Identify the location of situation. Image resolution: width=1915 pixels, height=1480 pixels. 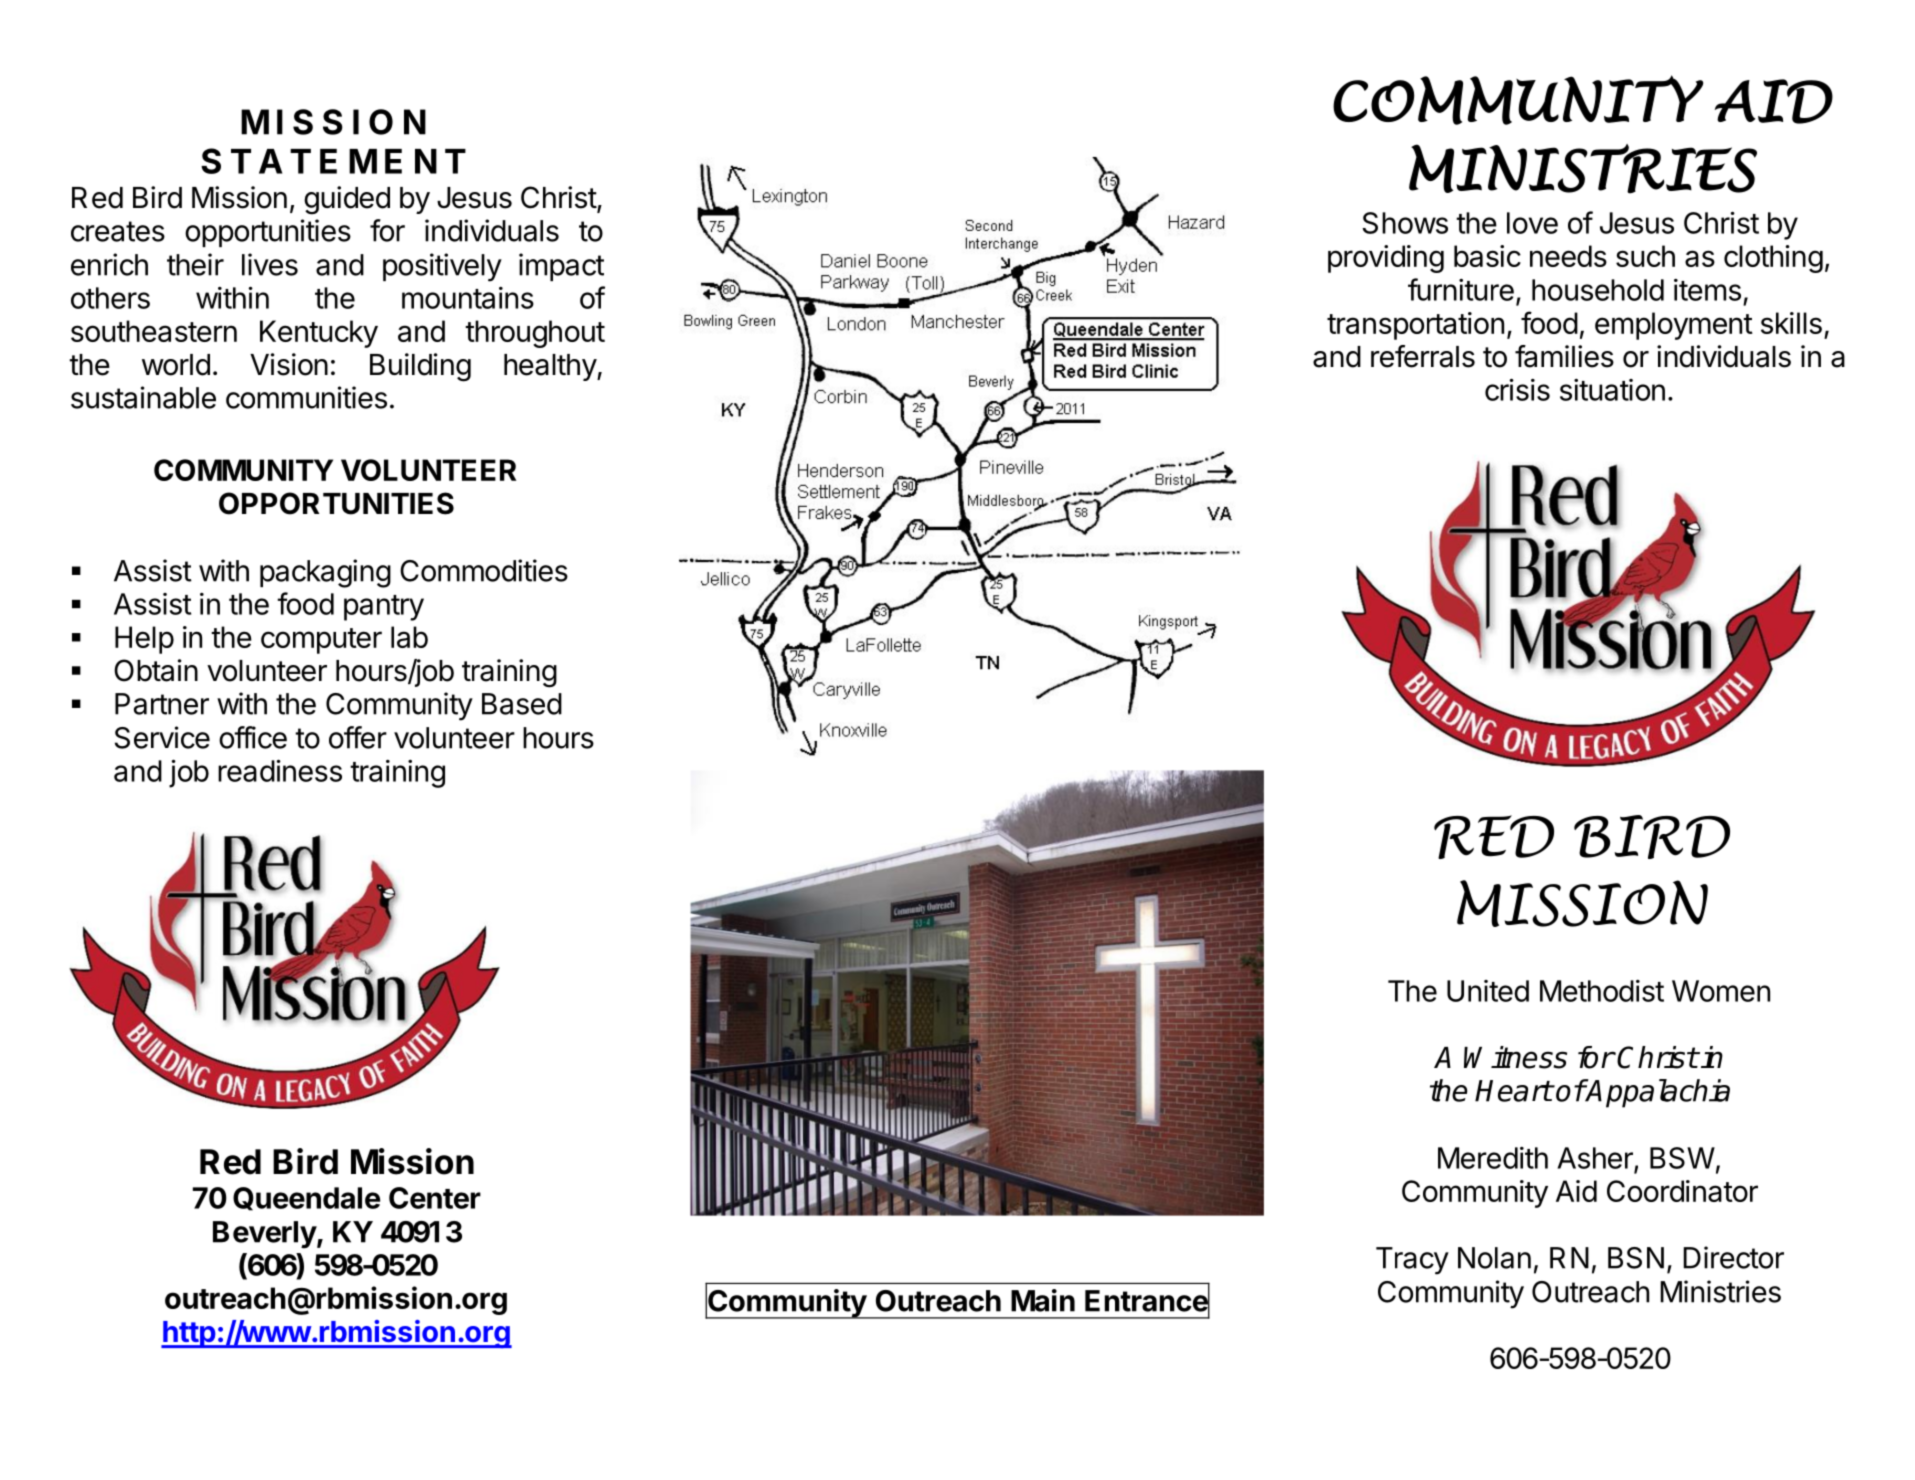
(1612, 390).
